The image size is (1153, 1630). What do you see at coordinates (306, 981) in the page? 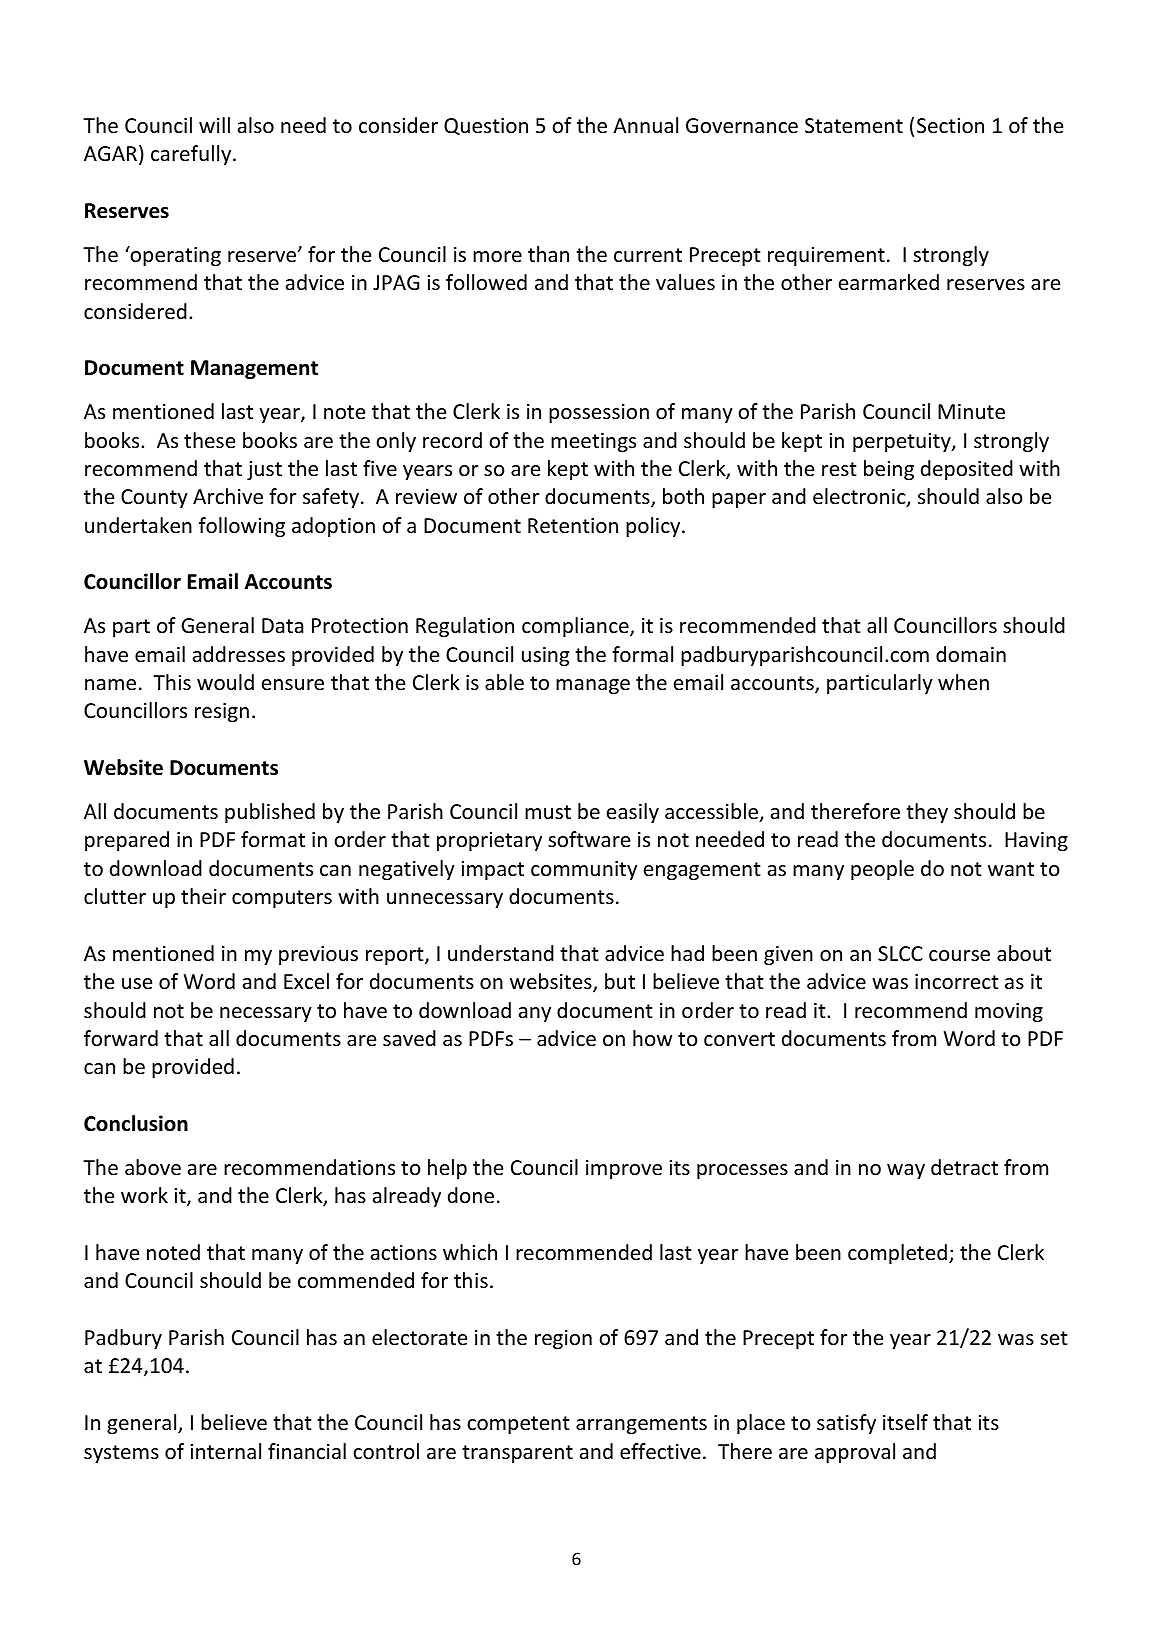
I see `Excel` at bounding box center [306, 981].
